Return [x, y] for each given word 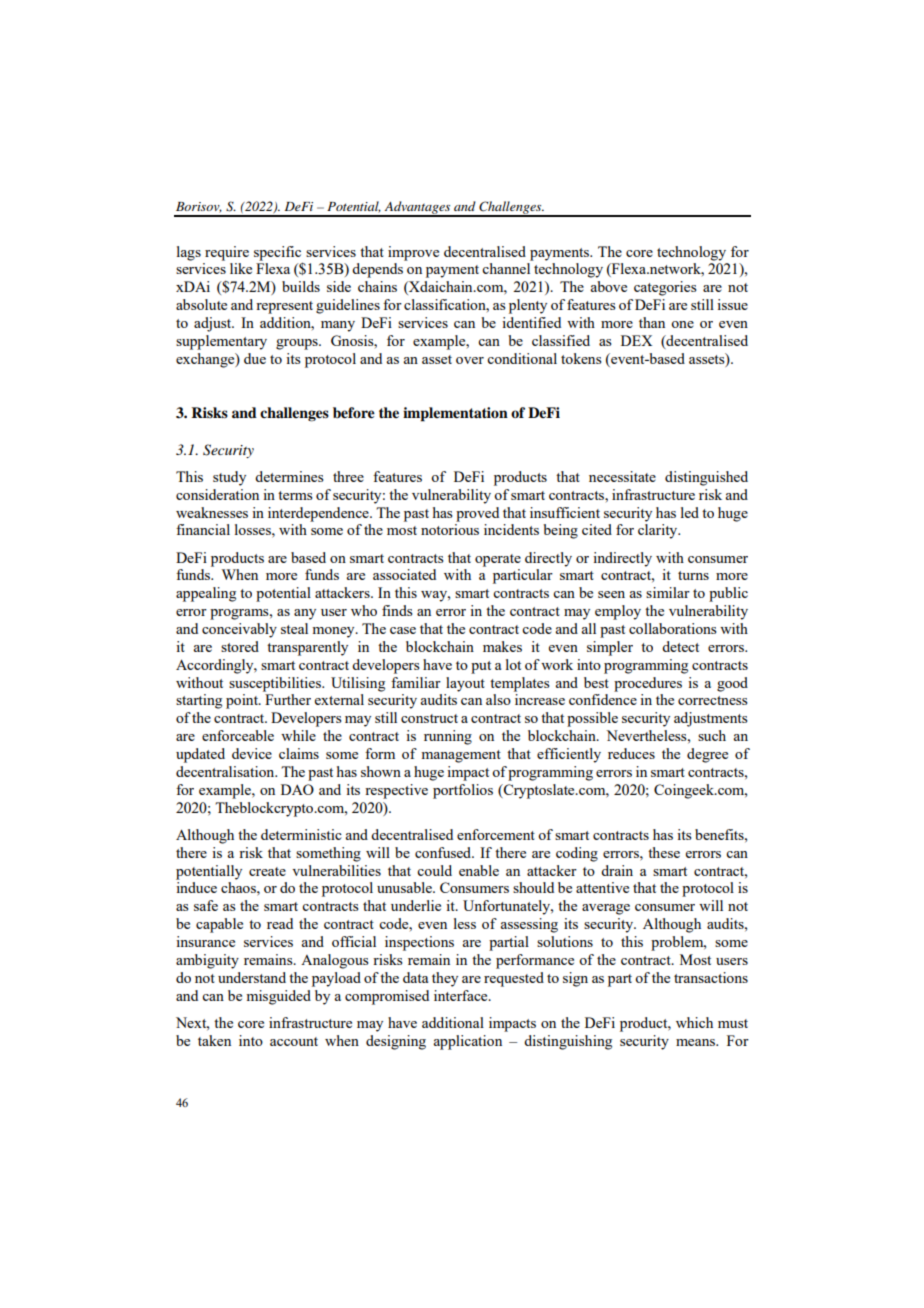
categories [665, 288]
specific [277, 253]
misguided [278, 997]
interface [462, 995]
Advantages [417, 208]
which [694, 1022]
